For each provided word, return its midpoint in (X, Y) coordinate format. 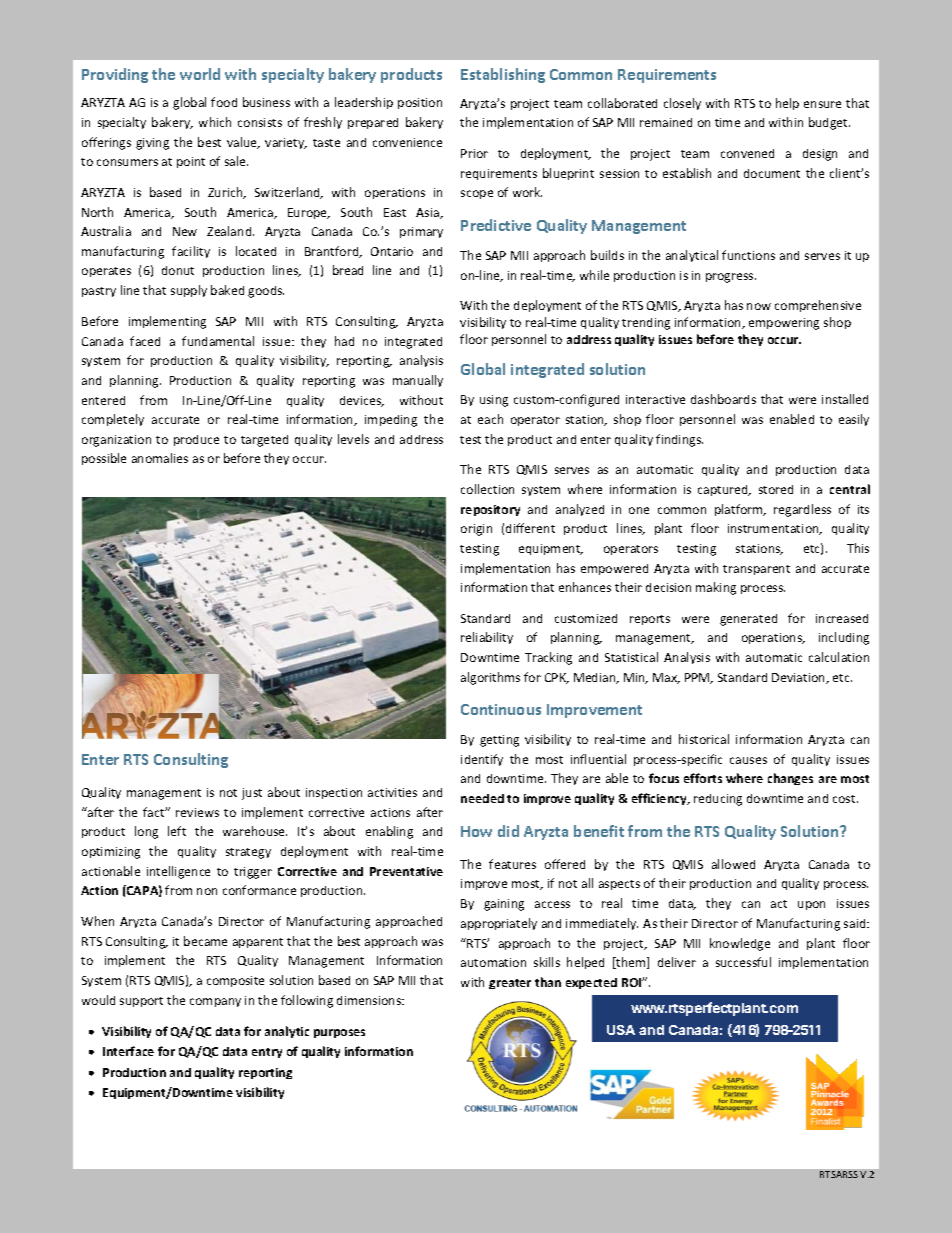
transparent (756, 570)
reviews (197, 812)
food (224, 102)
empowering (784, 324)
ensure (822, 104)
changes (790, 779)
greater (510, 984)
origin (476, 530)
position (420, 103)
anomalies (160, 458)
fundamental (218, 341)
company (215, 1002)
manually (418, 381)
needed (482, 798)
